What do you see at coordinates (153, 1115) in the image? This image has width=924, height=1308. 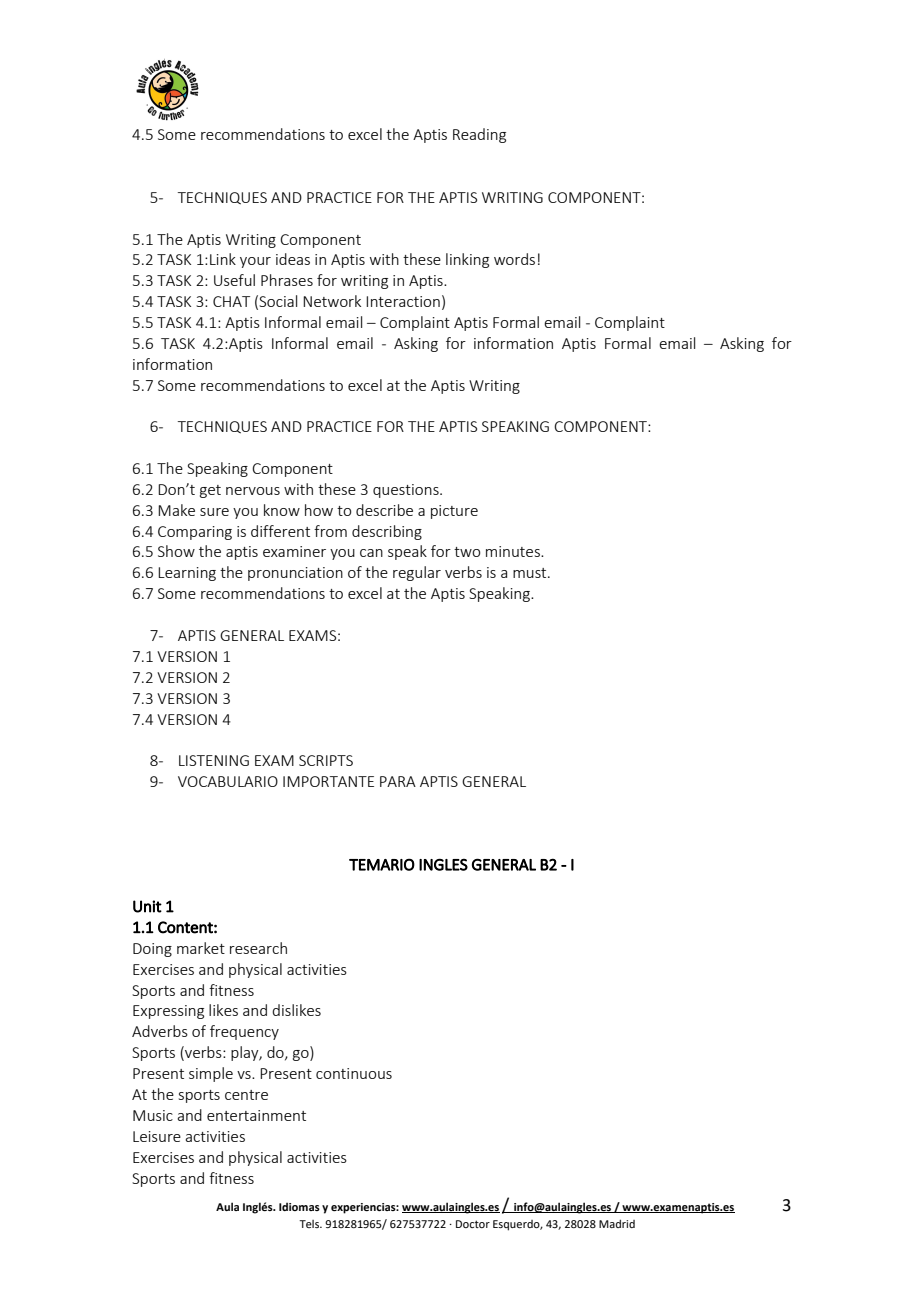 I see `Music` at bounding box center [153, 1115].
